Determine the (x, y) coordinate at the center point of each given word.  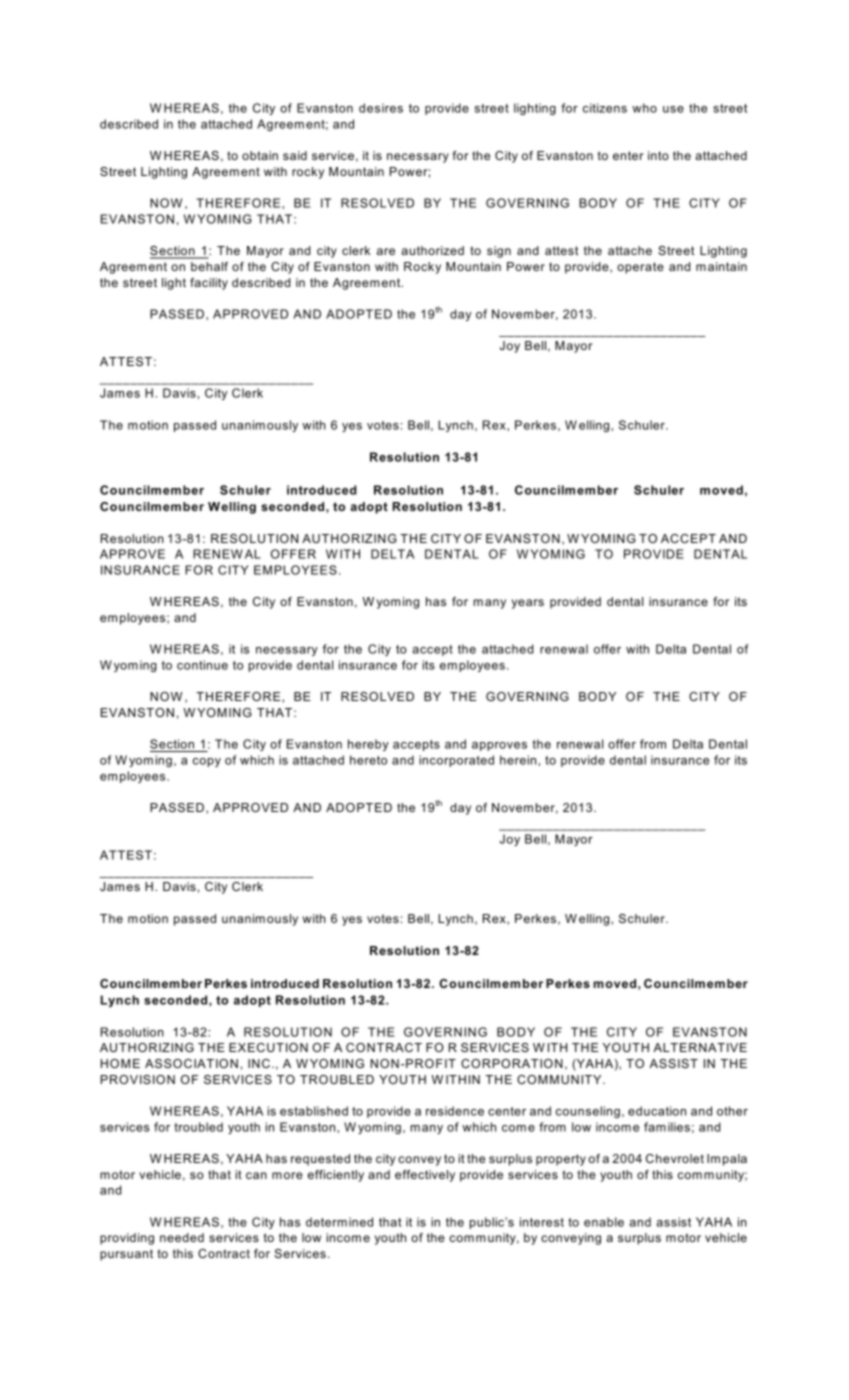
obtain (260, 155)
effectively (425, 1176)
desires (381, 108)
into (658, 155)
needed (182, 1237)
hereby (368, 745)
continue (202, 665)
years (528, 604)
